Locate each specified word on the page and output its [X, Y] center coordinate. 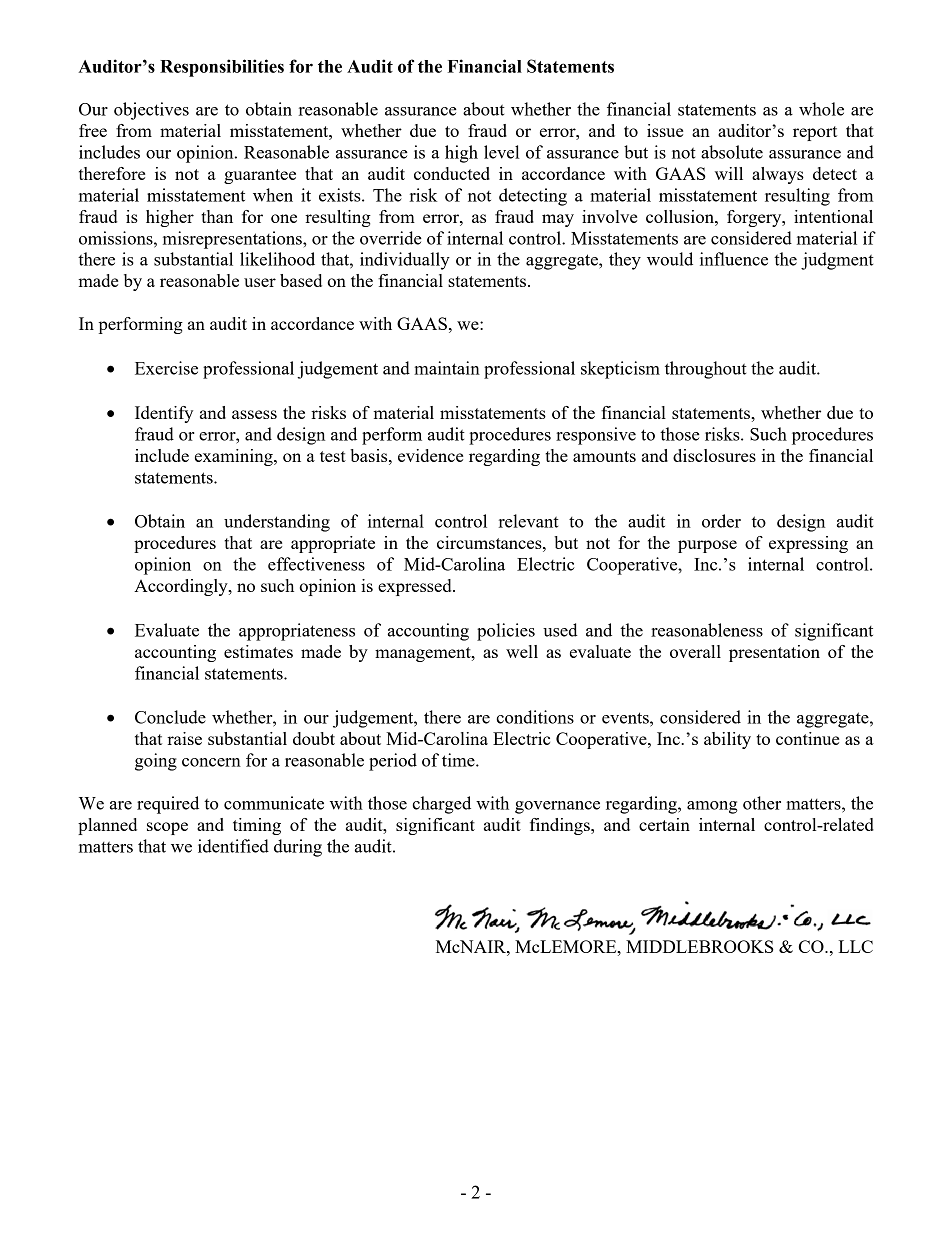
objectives [151, 111]
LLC [856, 946]
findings [561, 826]
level [501, 152]
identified [233, 846]
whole [821, 109]
